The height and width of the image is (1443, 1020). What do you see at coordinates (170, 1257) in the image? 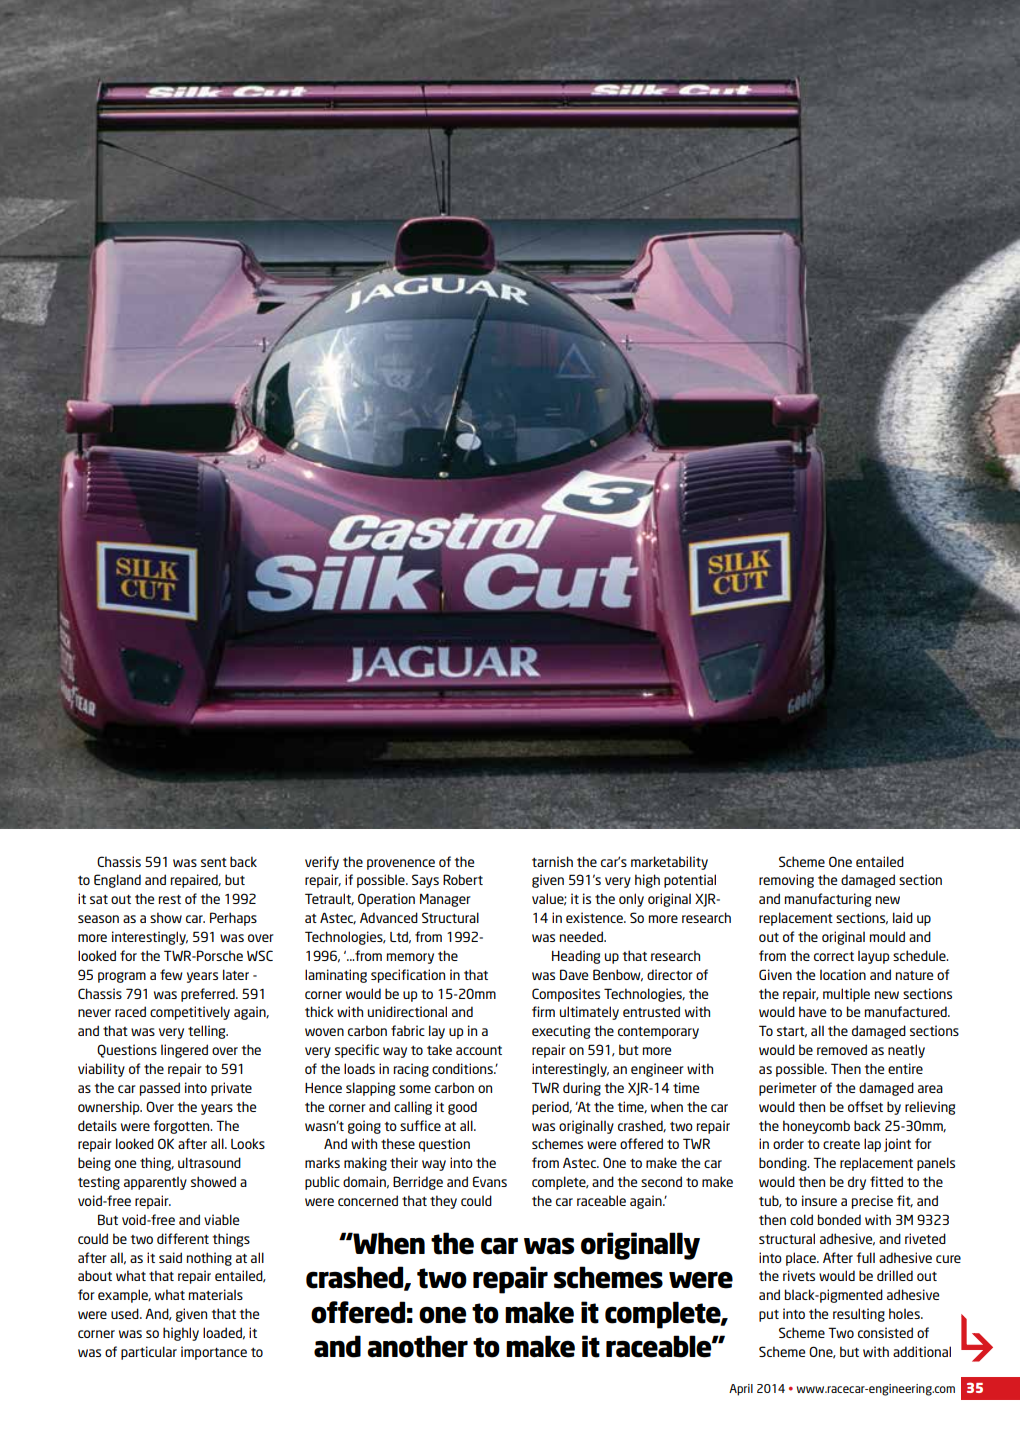
I see `said` at bounding box center [170, 1257].
